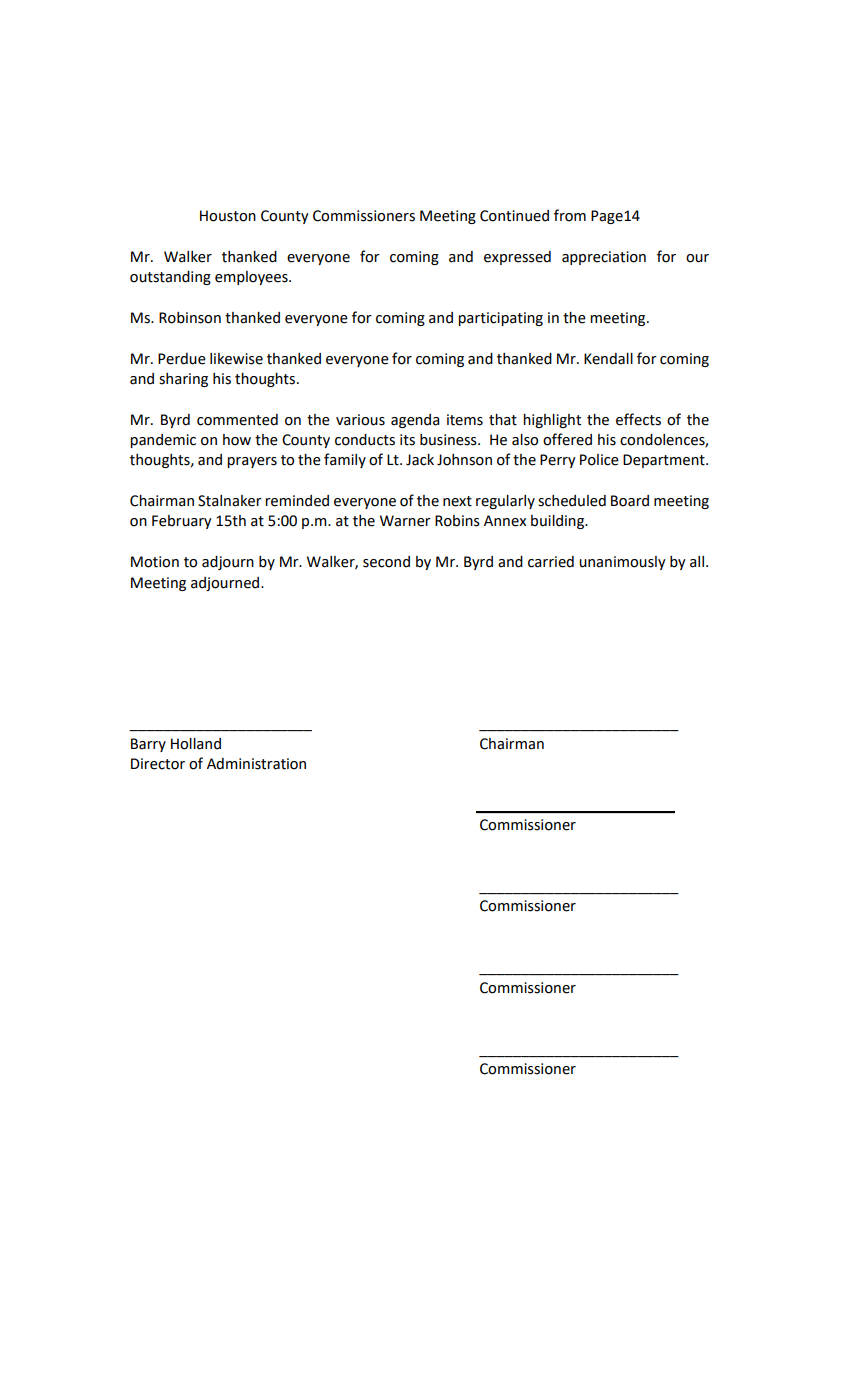 This document has width=849, height=1400. What do you see at coordinates (236, 359) in the document?
I see `likewise` at bounding box center [236, 359].
